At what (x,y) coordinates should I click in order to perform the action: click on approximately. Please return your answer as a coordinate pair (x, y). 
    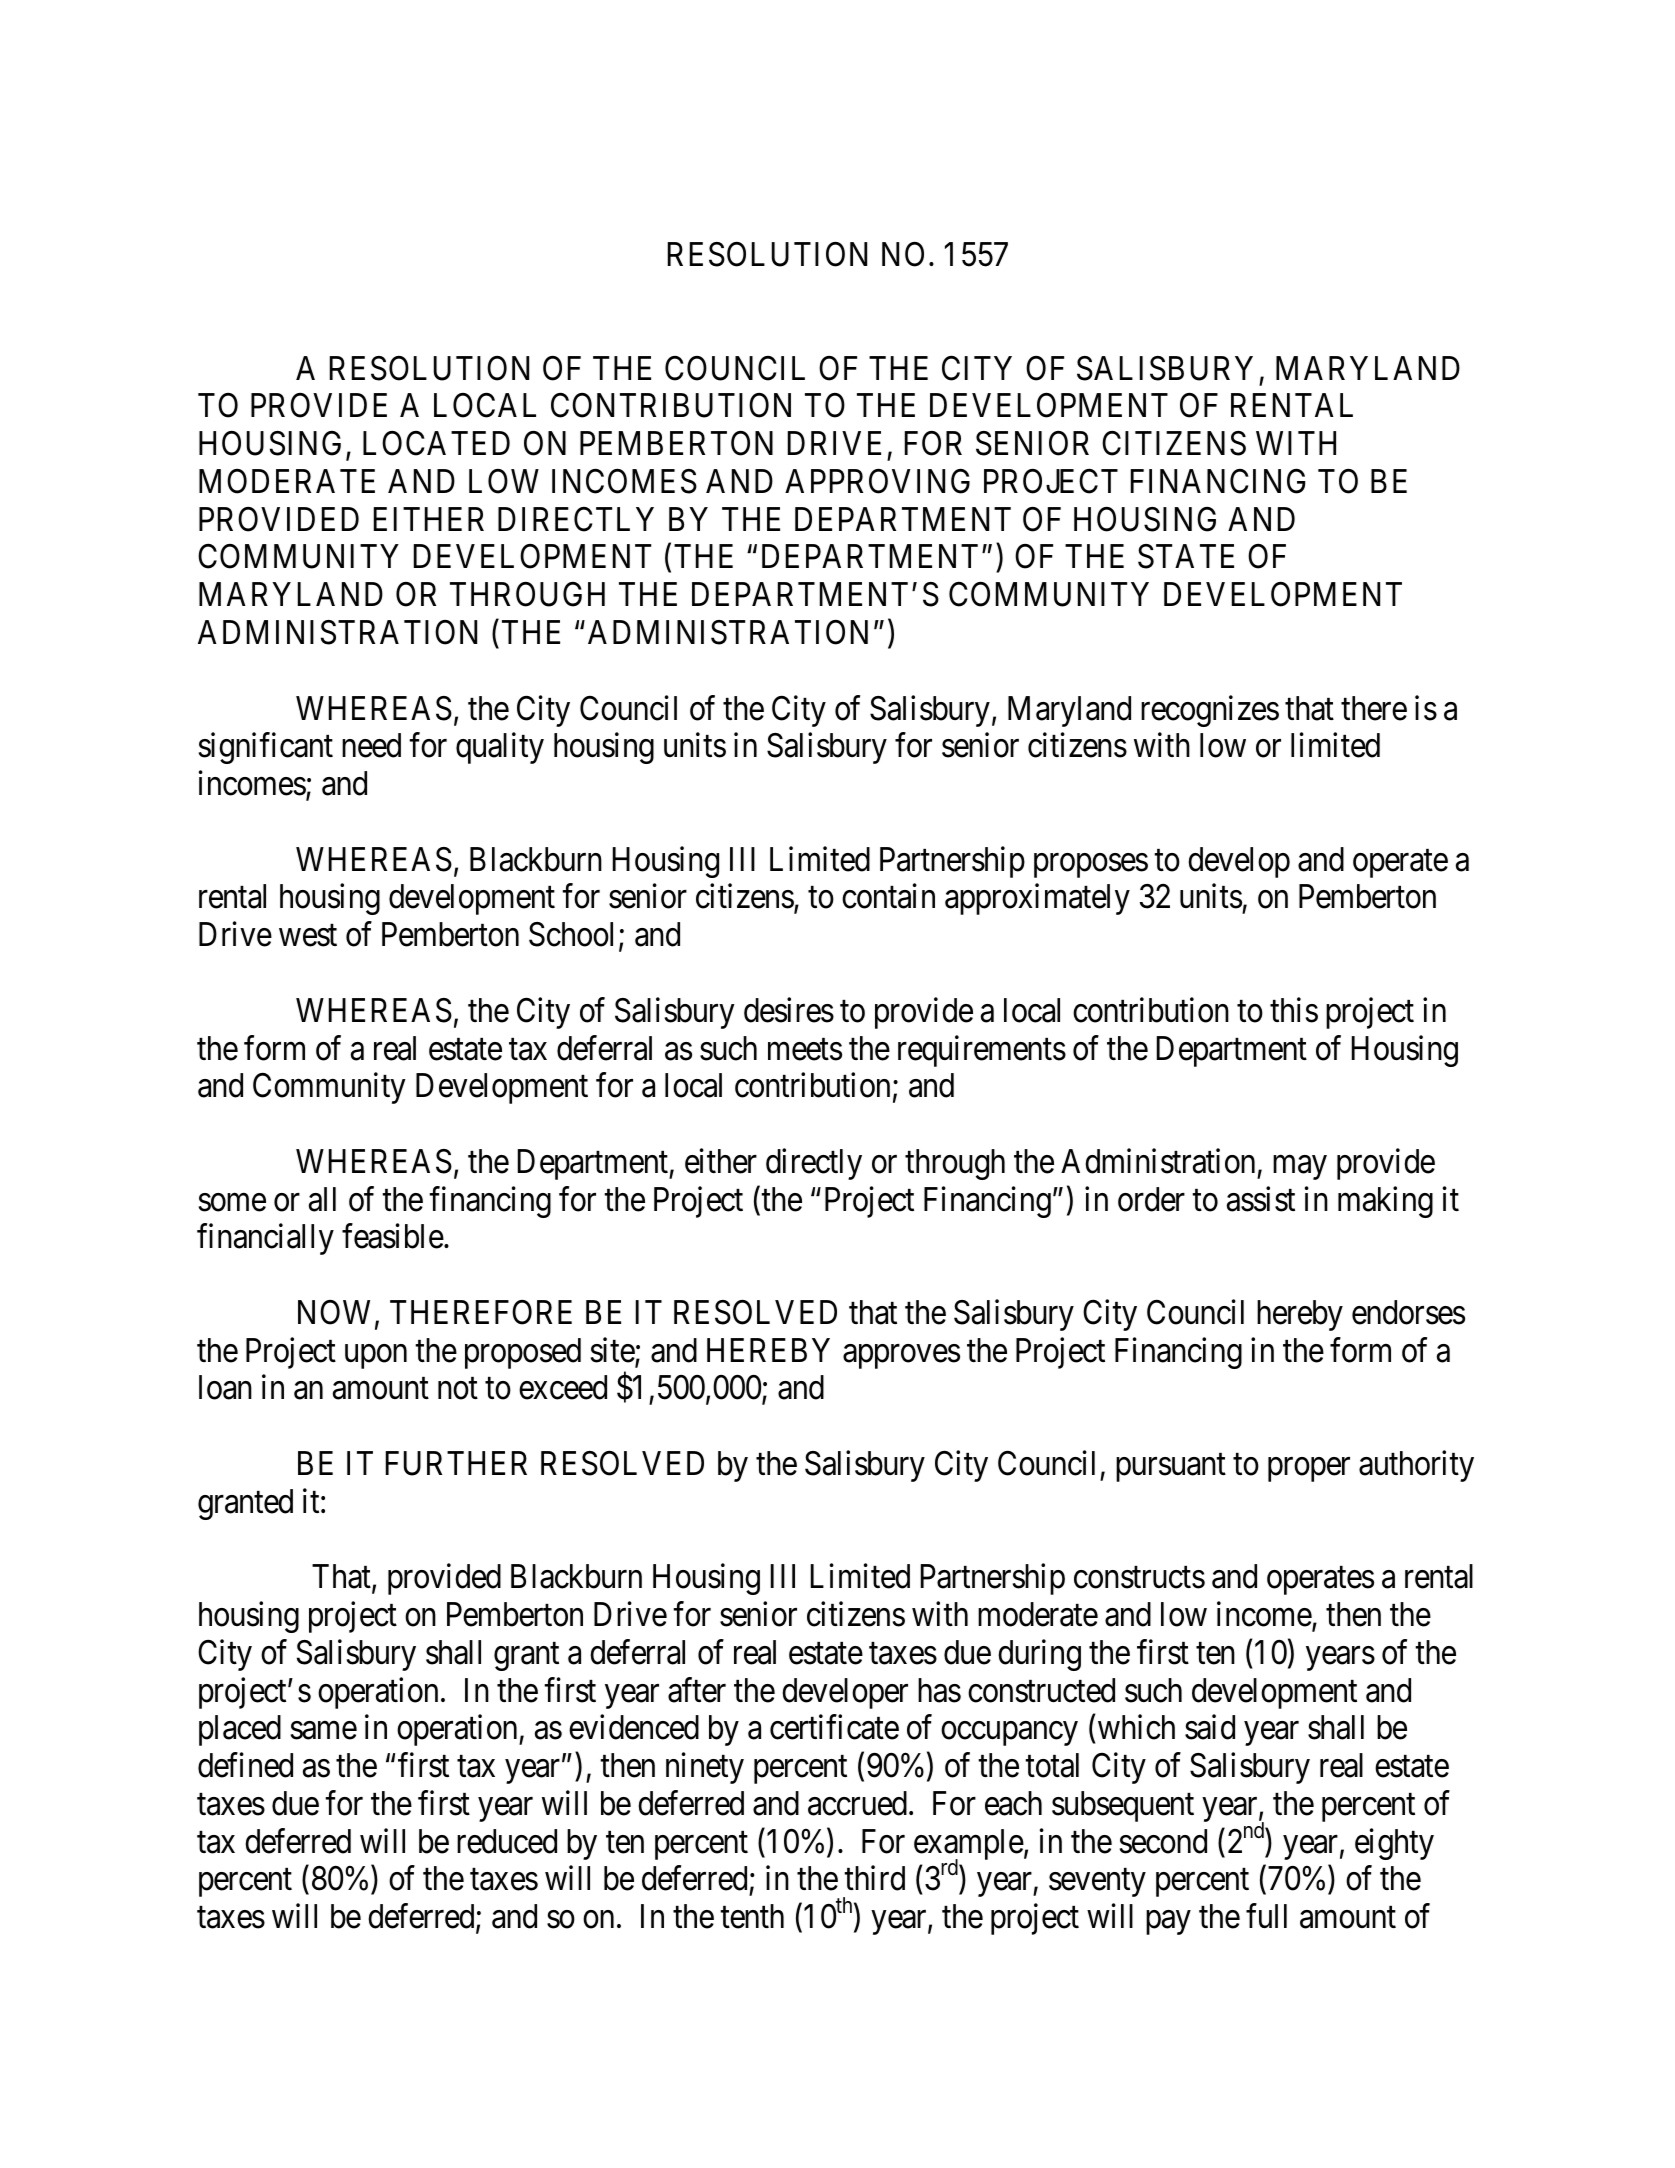
    Looking at the image, I should click on (1037, 899).
